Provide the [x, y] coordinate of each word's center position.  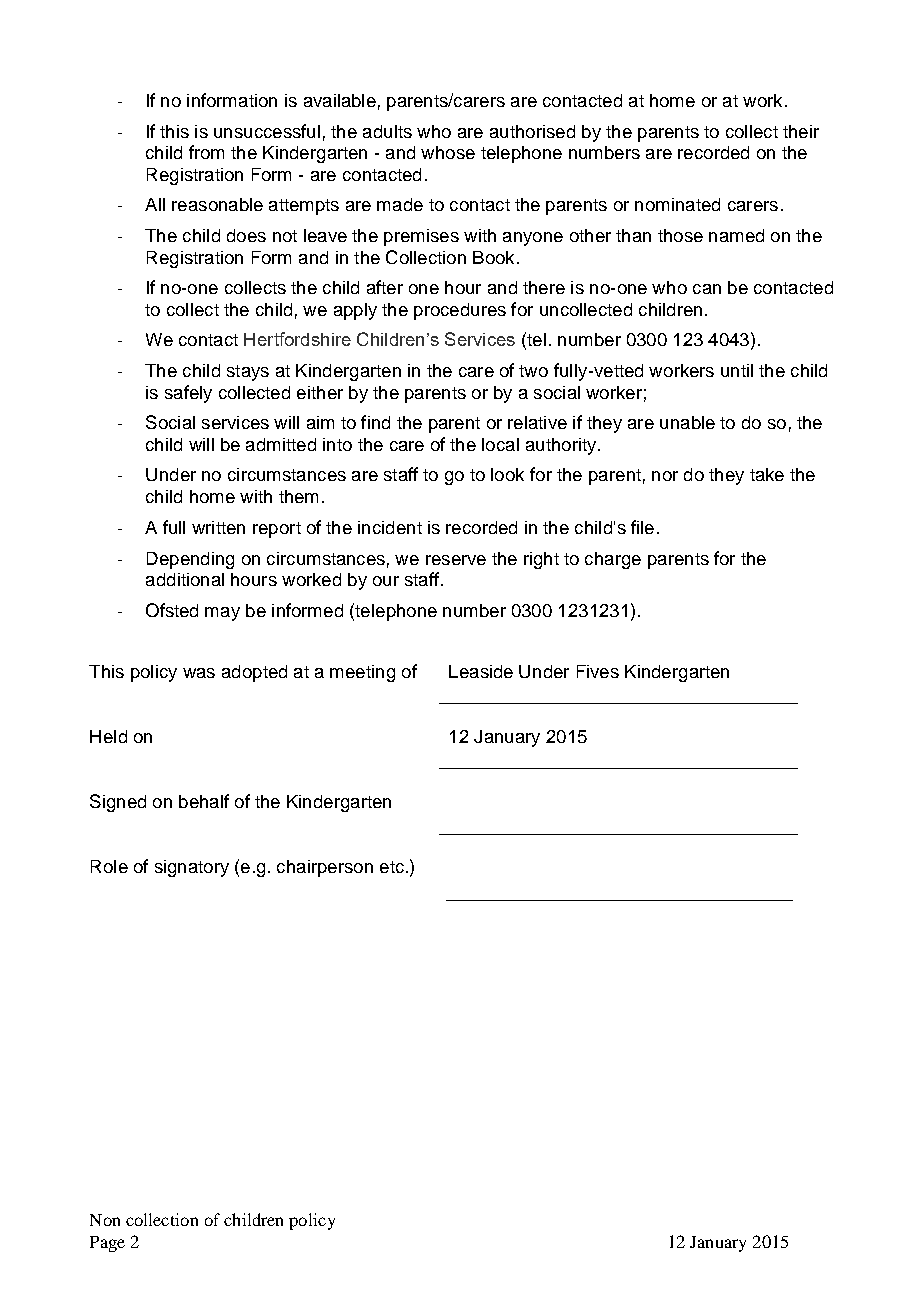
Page [107, 1244]
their [801, 131]
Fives [598, 671]
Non [105, 1220]
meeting [362, 673]
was [199, 673]
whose [448, 152]
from [206, 152]
